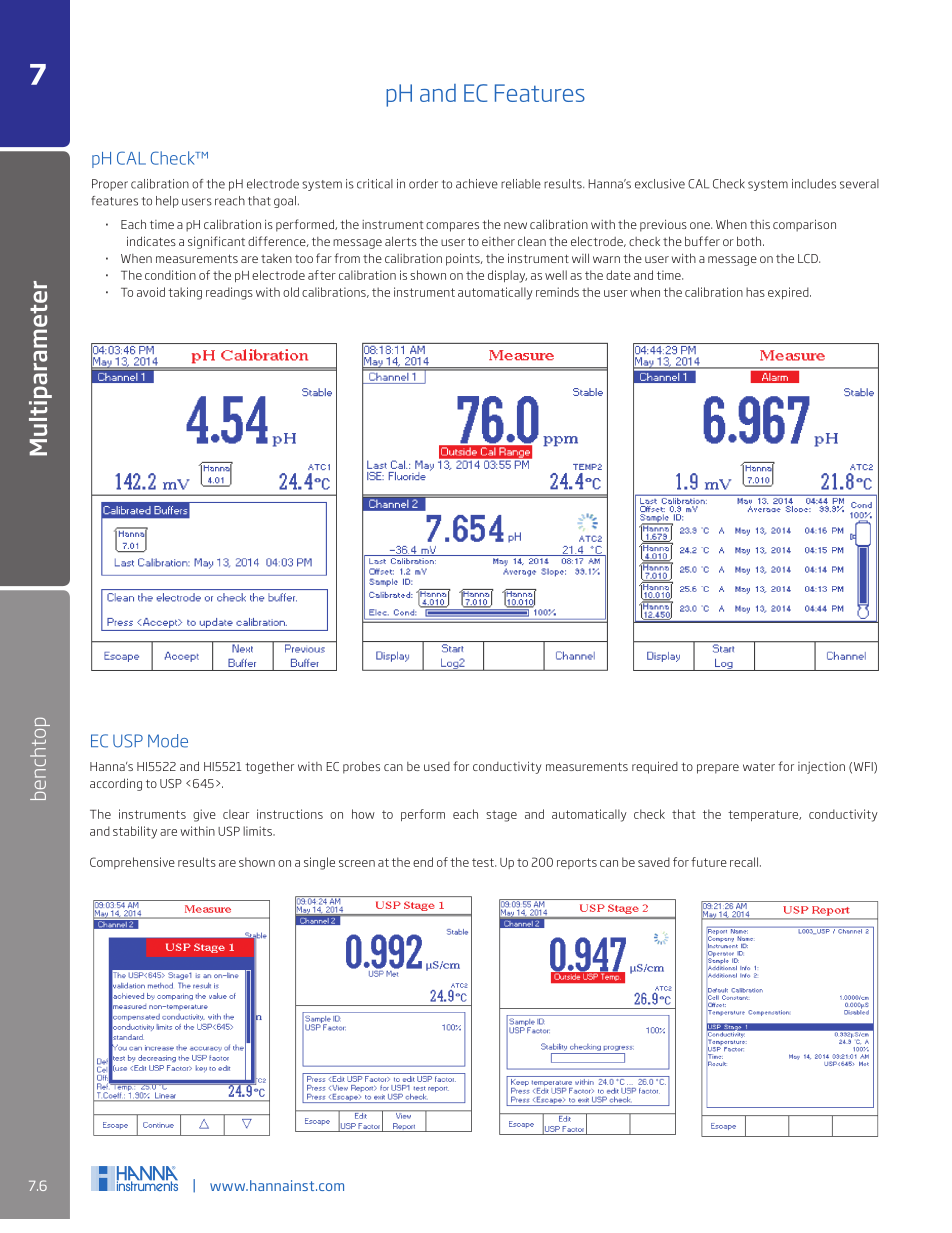 The height and width of the document is (1233, 952). What do you see at coordinates (168, 741) in the document?
I see `Mode` at bounding box center [168, 741].
